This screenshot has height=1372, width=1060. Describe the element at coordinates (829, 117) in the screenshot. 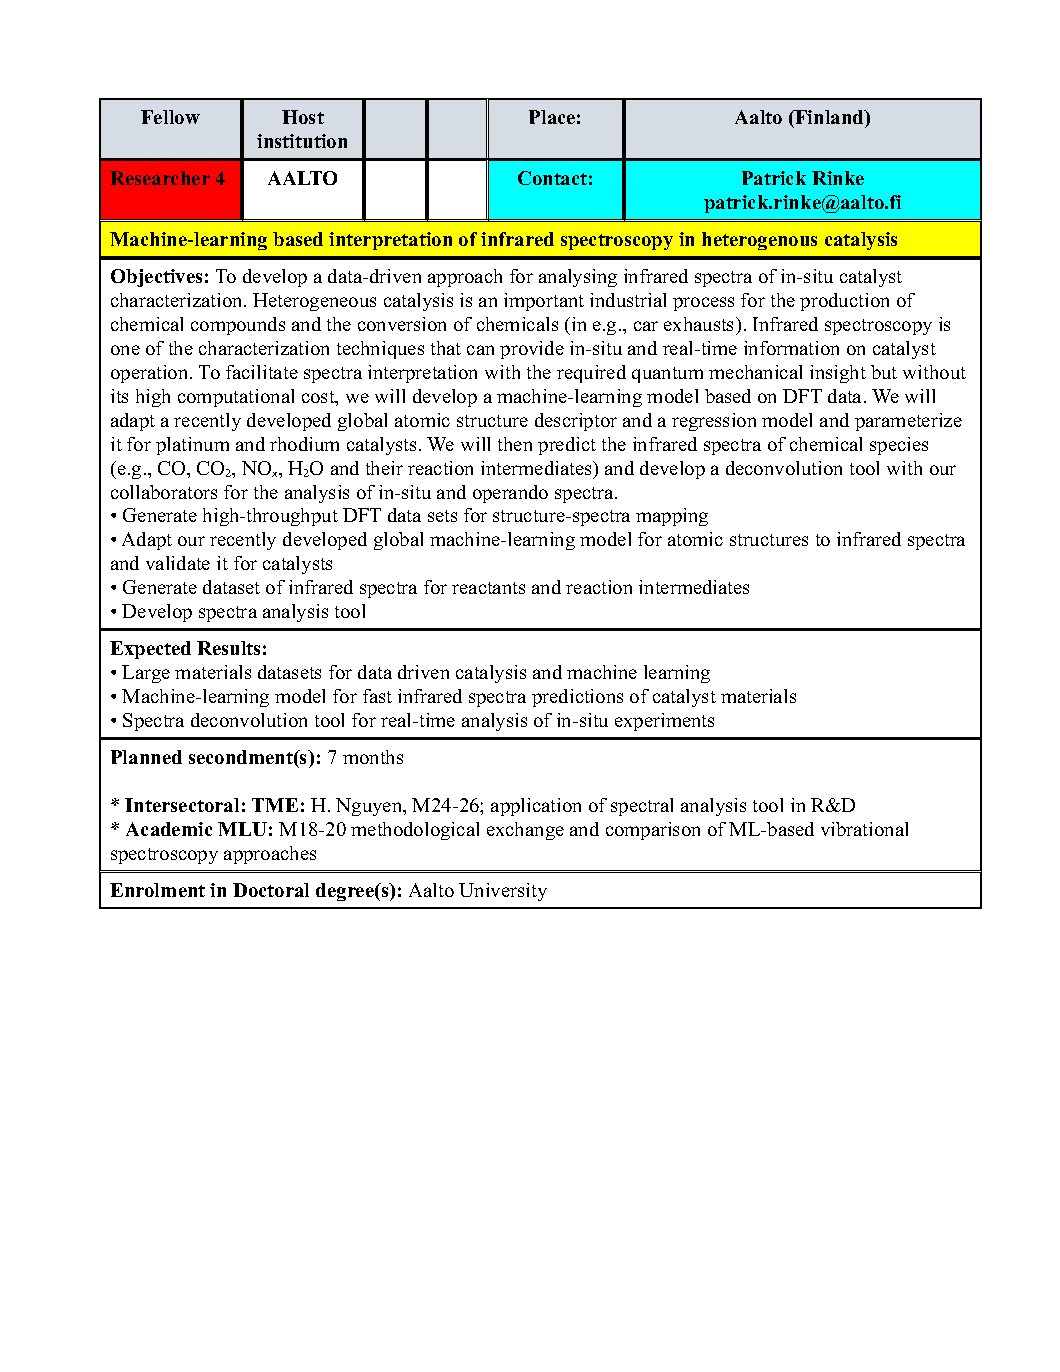

I see `Finland` at that location.
